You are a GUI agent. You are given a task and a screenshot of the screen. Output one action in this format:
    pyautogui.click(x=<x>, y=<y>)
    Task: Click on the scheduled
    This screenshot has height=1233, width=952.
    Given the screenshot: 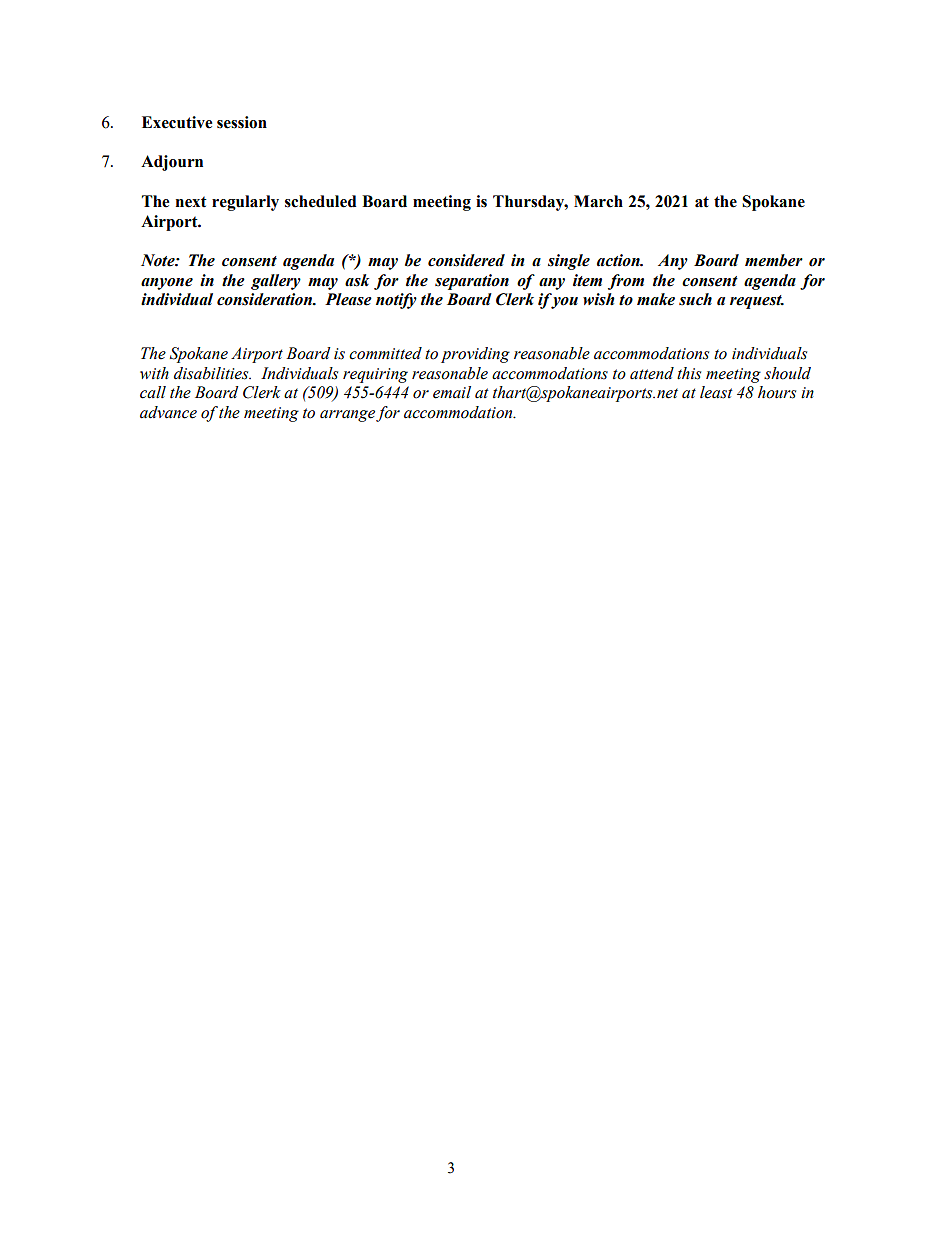 What is the action you would take?
    pyautogui.click(x=321, y=201)
